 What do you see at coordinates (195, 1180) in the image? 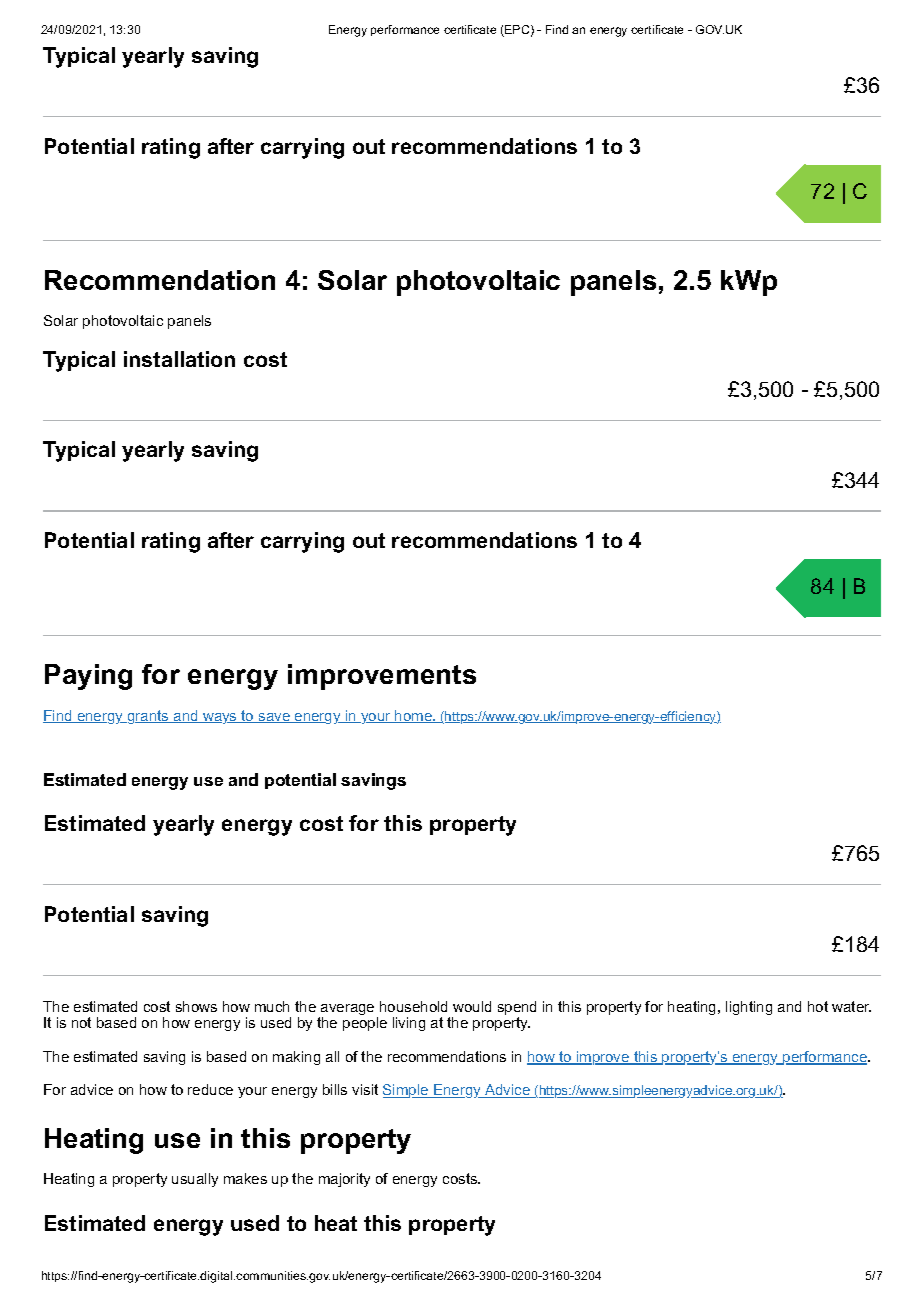
I see `usually` at bounding box center [195, 1180].
